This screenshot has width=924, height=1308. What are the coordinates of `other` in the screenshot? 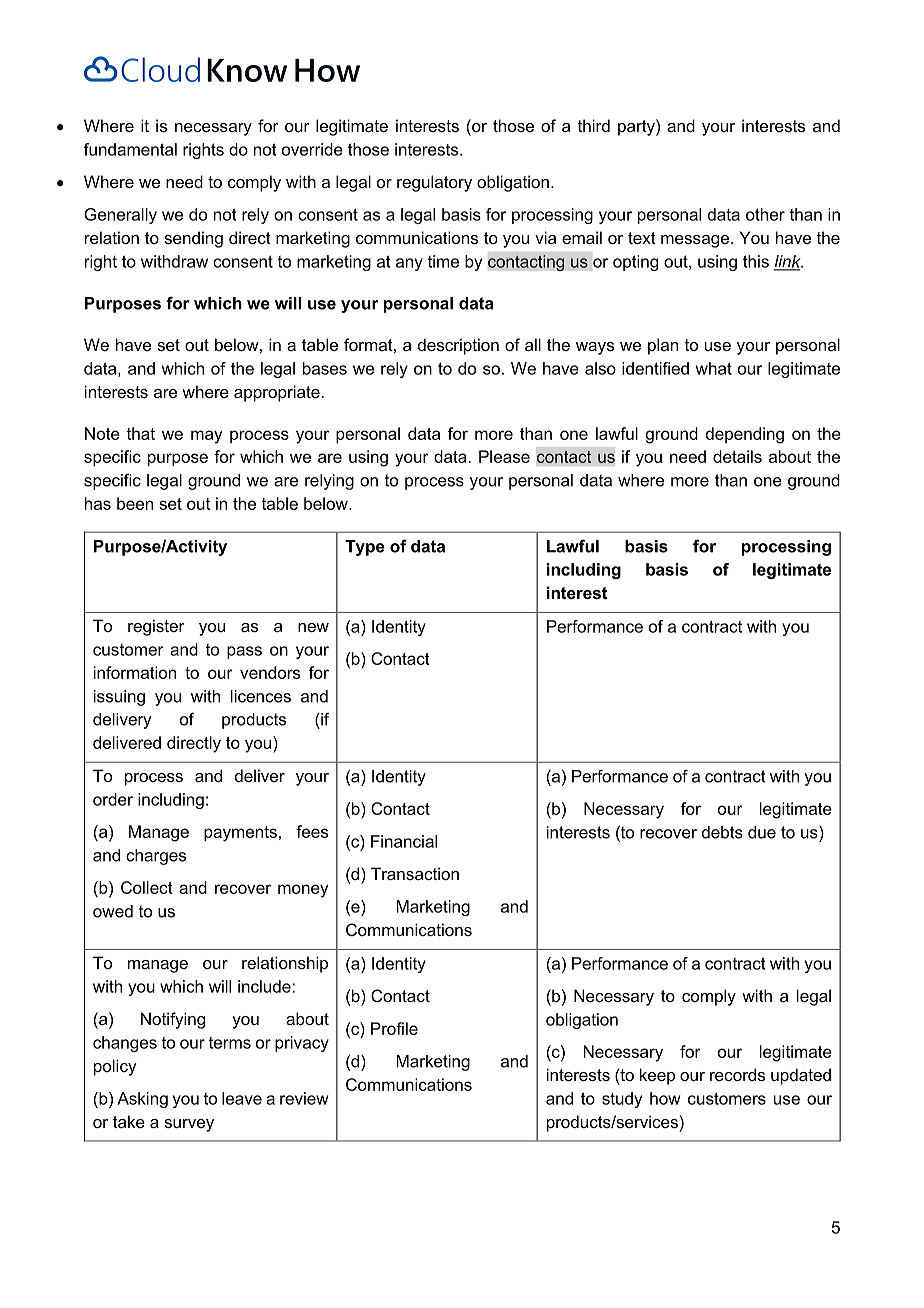 It's located at (765, 214).
